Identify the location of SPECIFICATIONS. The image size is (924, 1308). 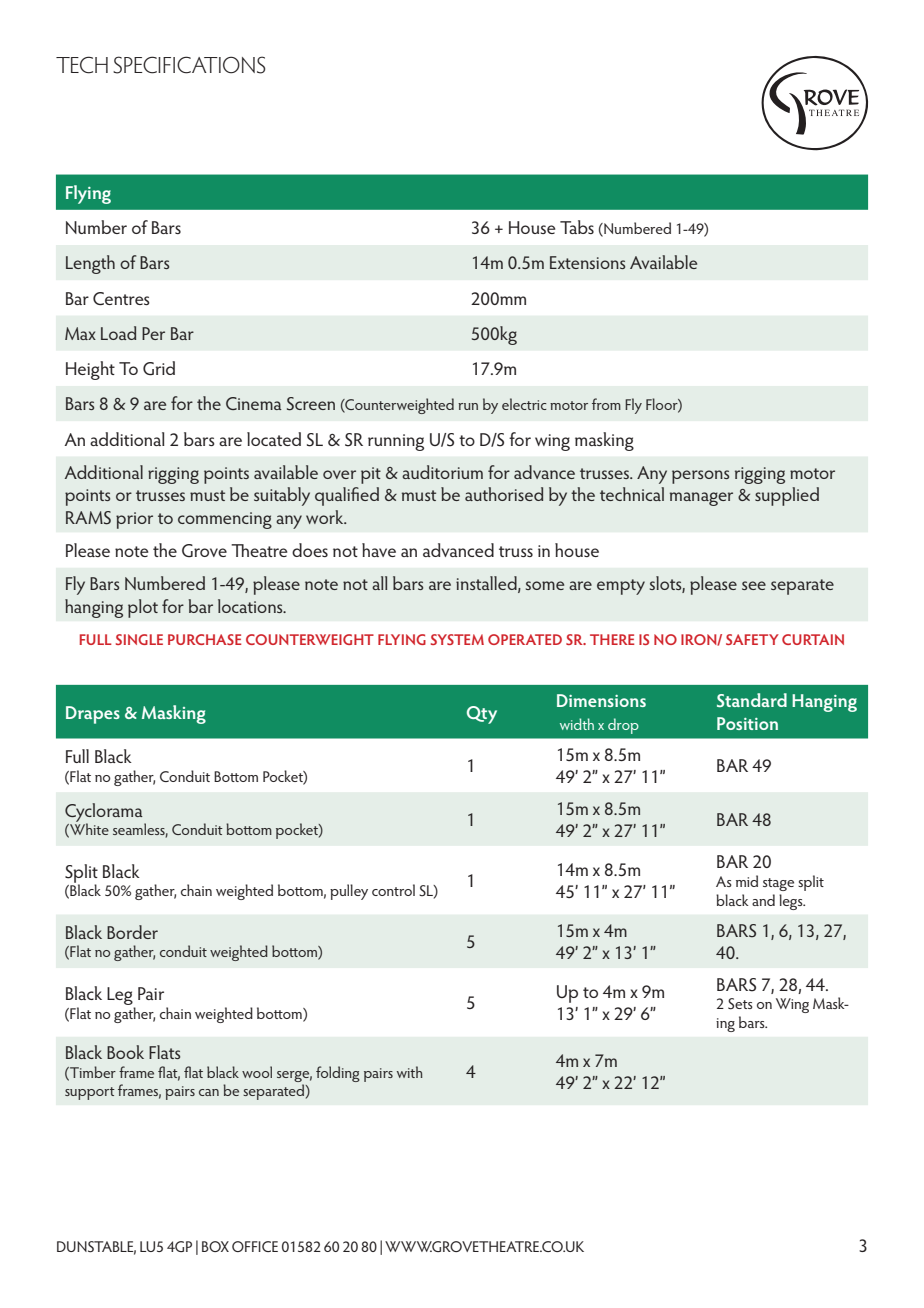
(189, 65).
